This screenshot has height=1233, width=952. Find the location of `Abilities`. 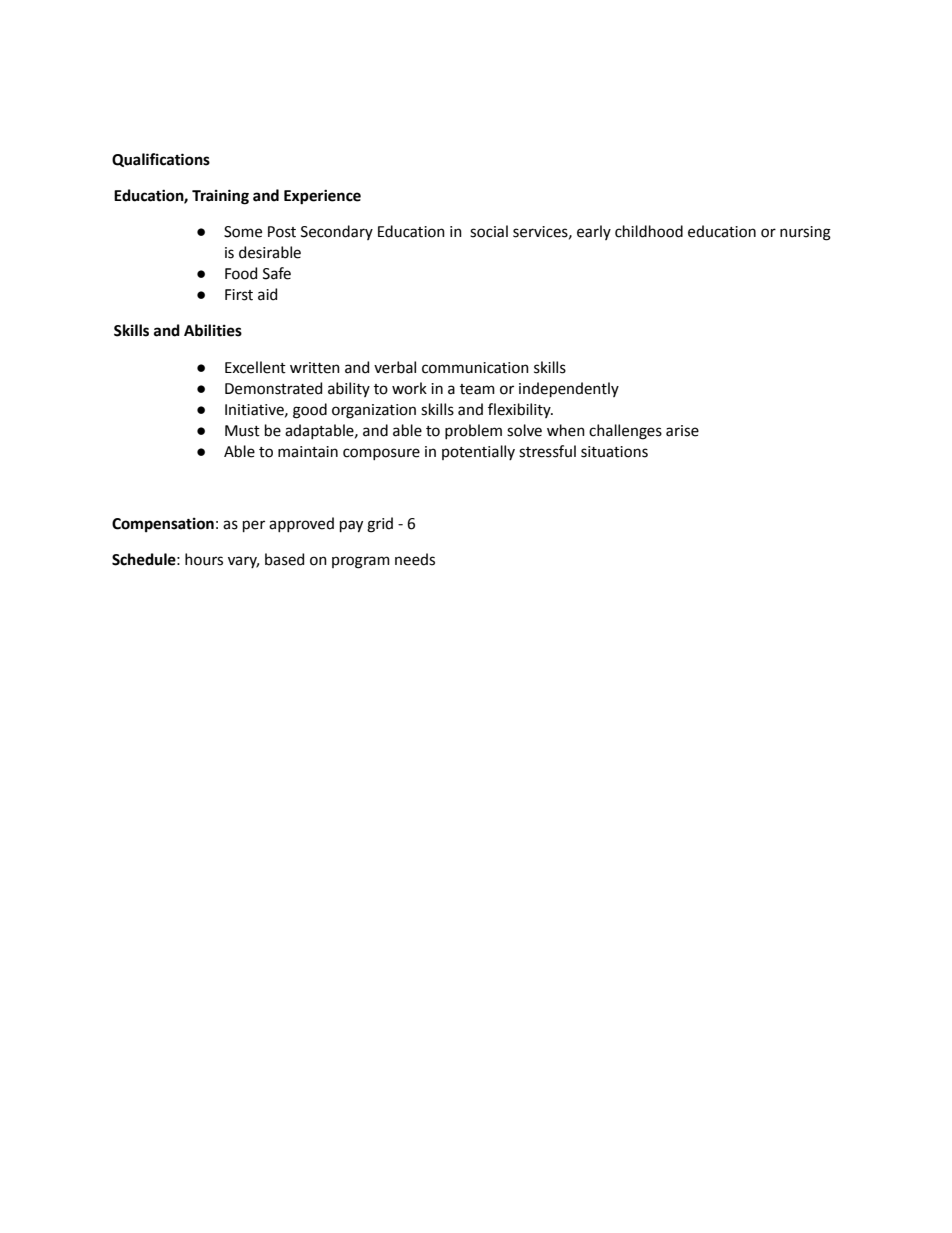

Abilities is located at coordinates (213, 330).
